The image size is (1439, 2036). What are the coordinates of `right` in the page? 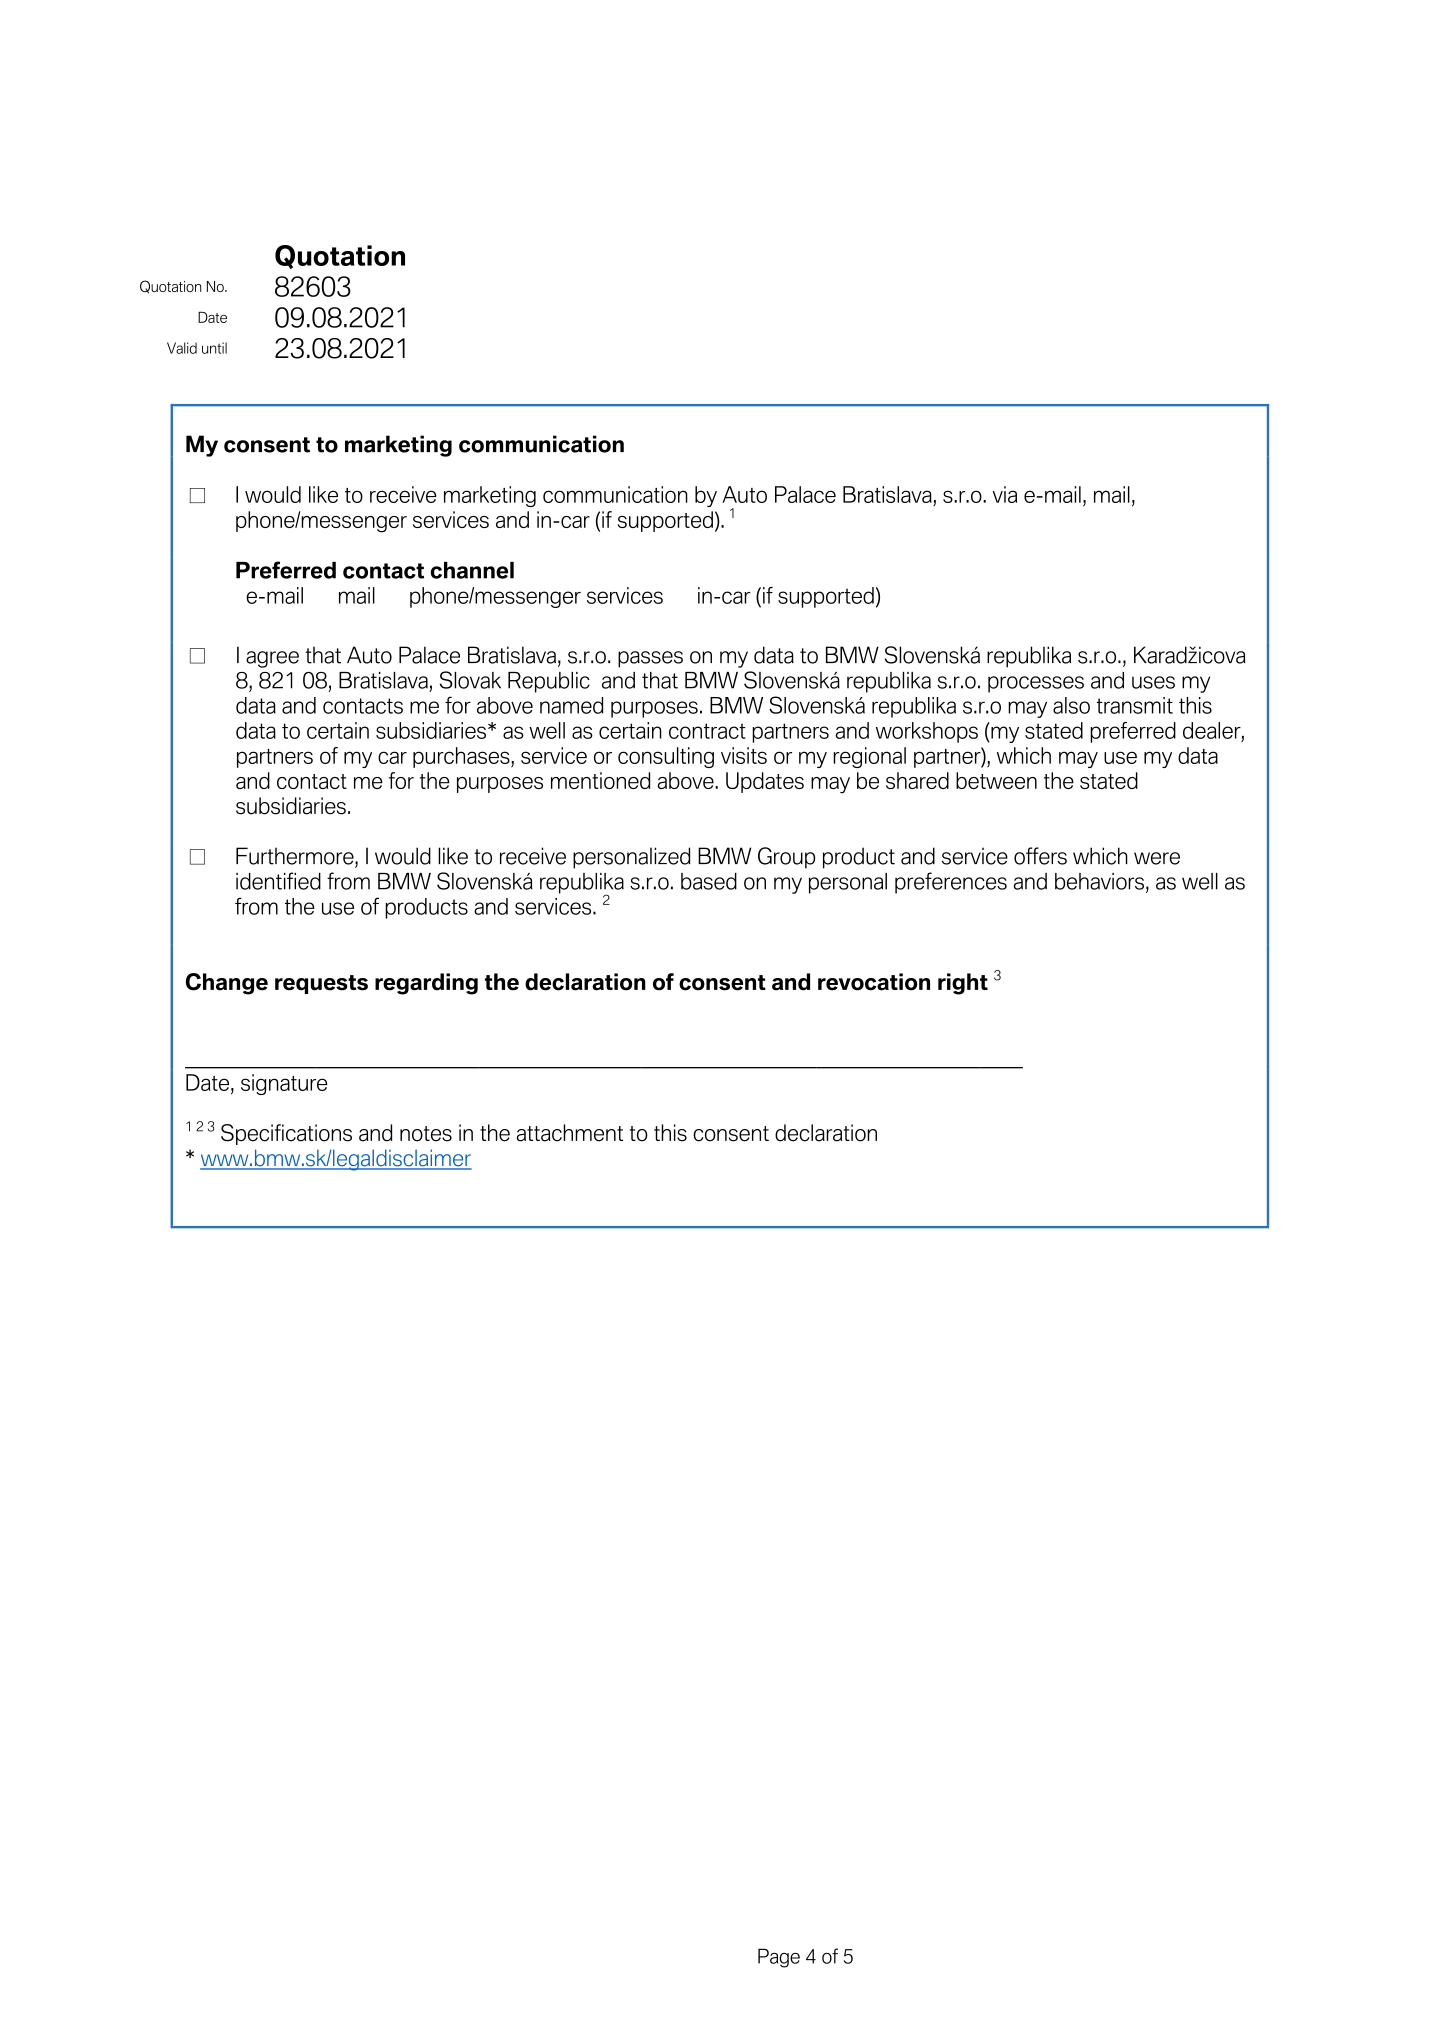 It's located at (963, 984).
